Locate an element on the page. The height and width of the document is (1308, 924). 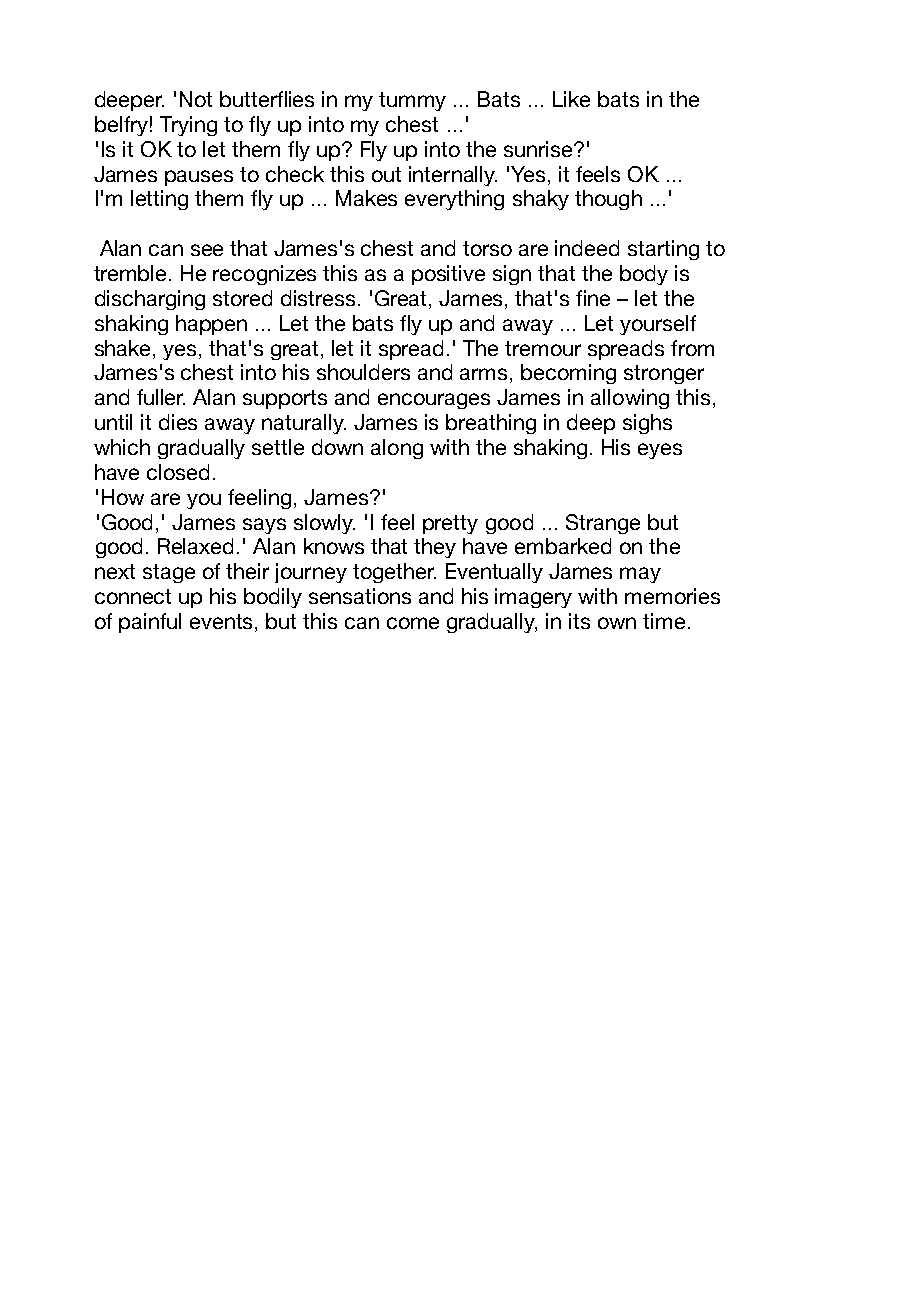
though is located at coordinates (608, 200).
